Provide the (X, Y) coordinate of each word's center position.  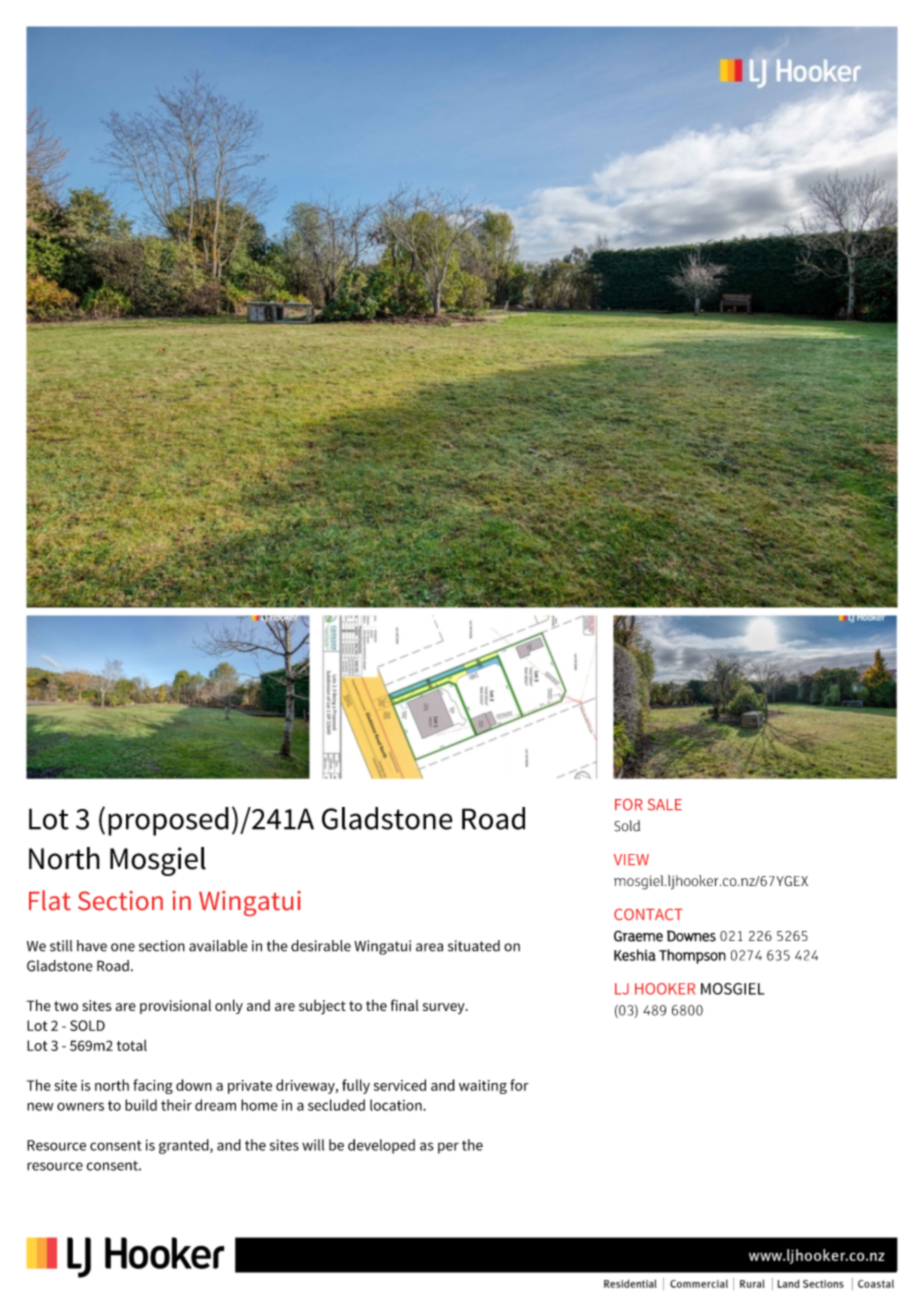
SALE (665, 805)
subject (322, 1007)
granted (185, 1146)
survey (445, 1008)
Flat (50, 900)
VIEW (631, 859)
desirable (321, 946)
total (132, 1045)
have (92, 946)
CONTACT (648, 914)
